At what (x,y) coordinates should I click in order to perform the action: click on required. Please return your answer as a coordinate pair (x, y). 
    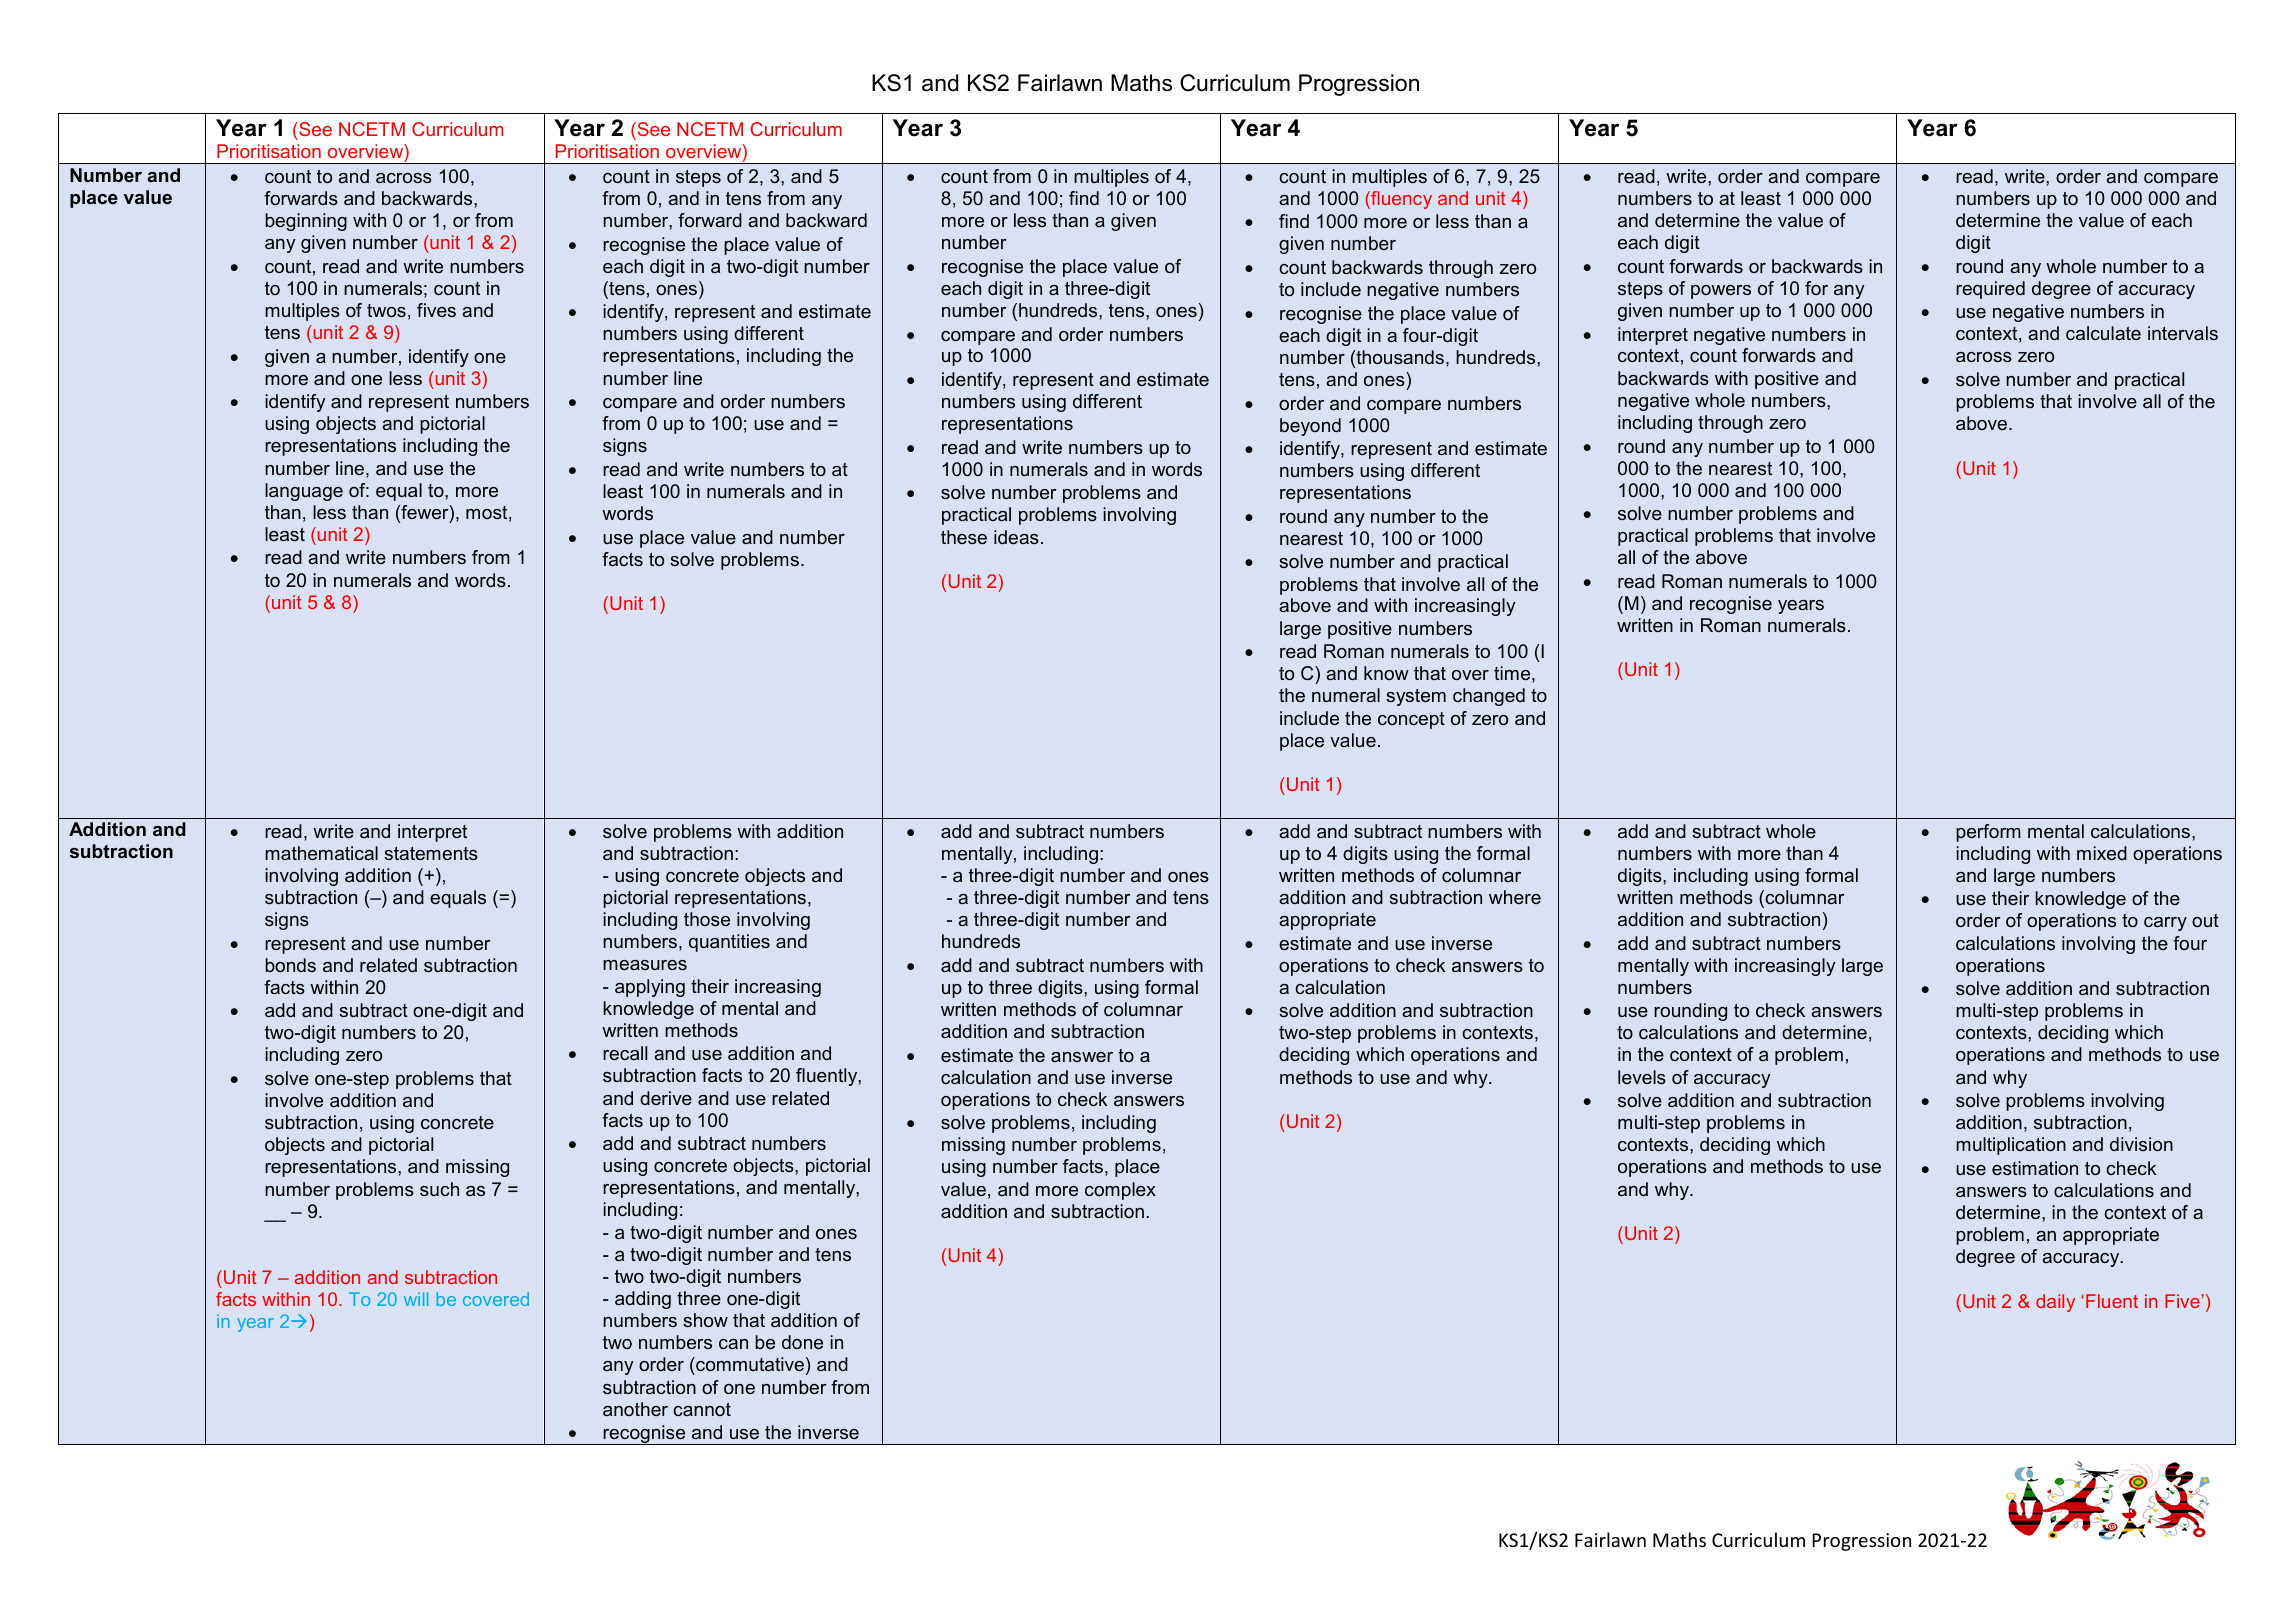
    Looking at the image, I should click on (1990, 290).
